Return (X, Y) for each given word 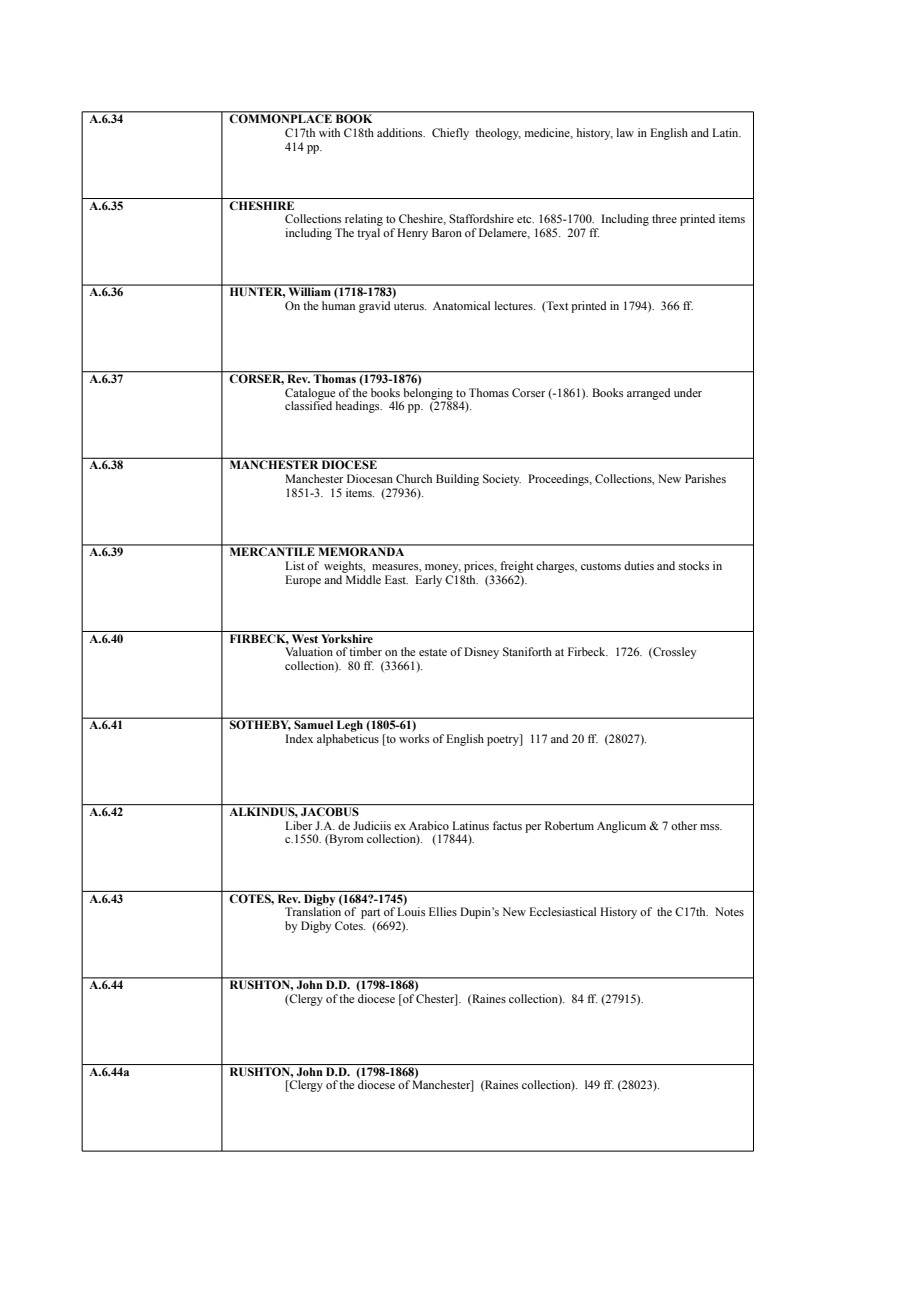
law (625, 132)
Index (299, 738)
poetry (504, 740)
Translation (314, 910)
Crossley (673, 653)
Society (502, 480)
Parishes (705, 478)
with (329, 132)
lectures (515, 305)
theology (498, 134)
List (295, 565)
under (688, 392)
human (338, 305)
